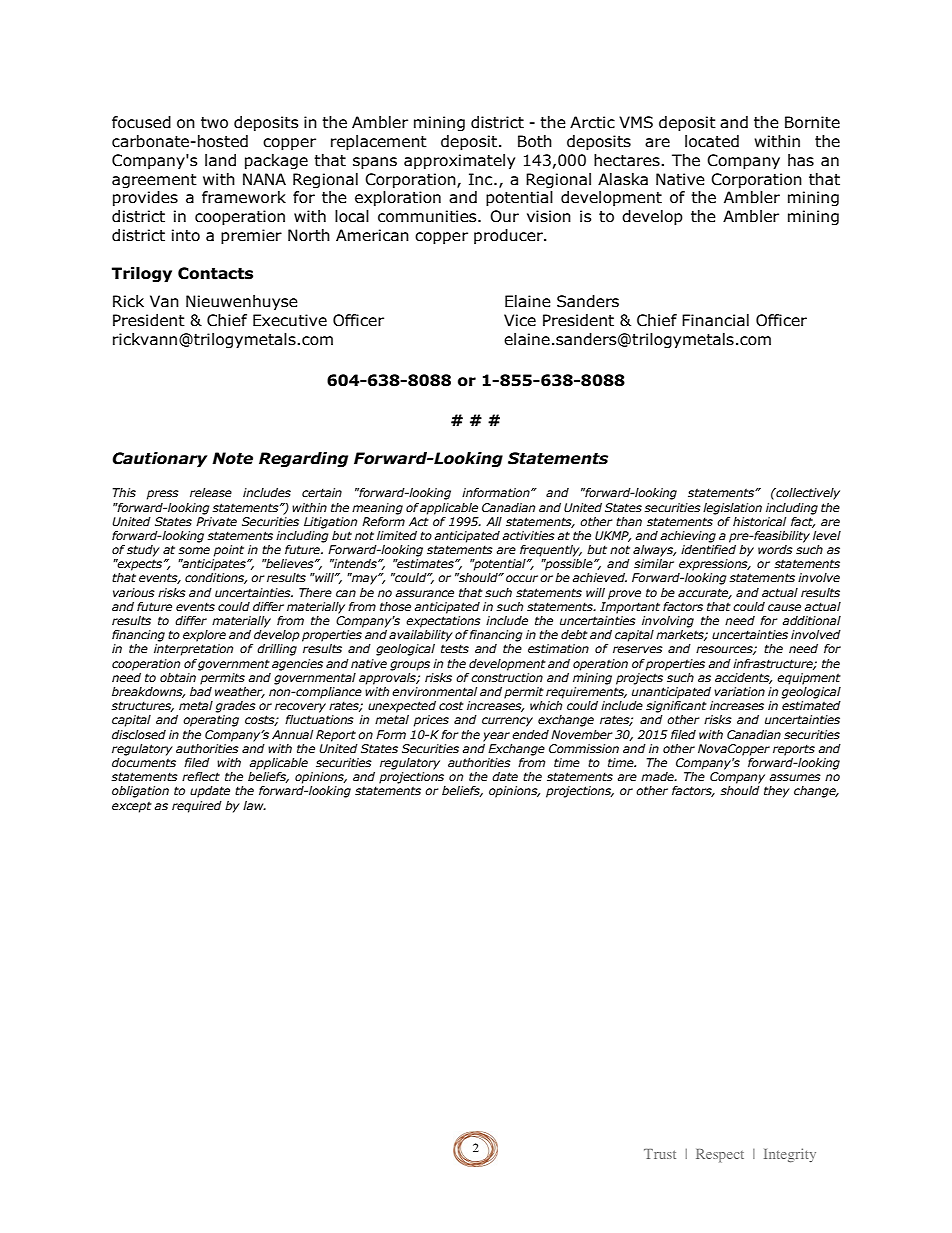 The width and height of the screenshot is (952, 1233). What do you see at coordinates (220, 160) in the screenshot?
I see `land` at bounding box center [220, 160].
